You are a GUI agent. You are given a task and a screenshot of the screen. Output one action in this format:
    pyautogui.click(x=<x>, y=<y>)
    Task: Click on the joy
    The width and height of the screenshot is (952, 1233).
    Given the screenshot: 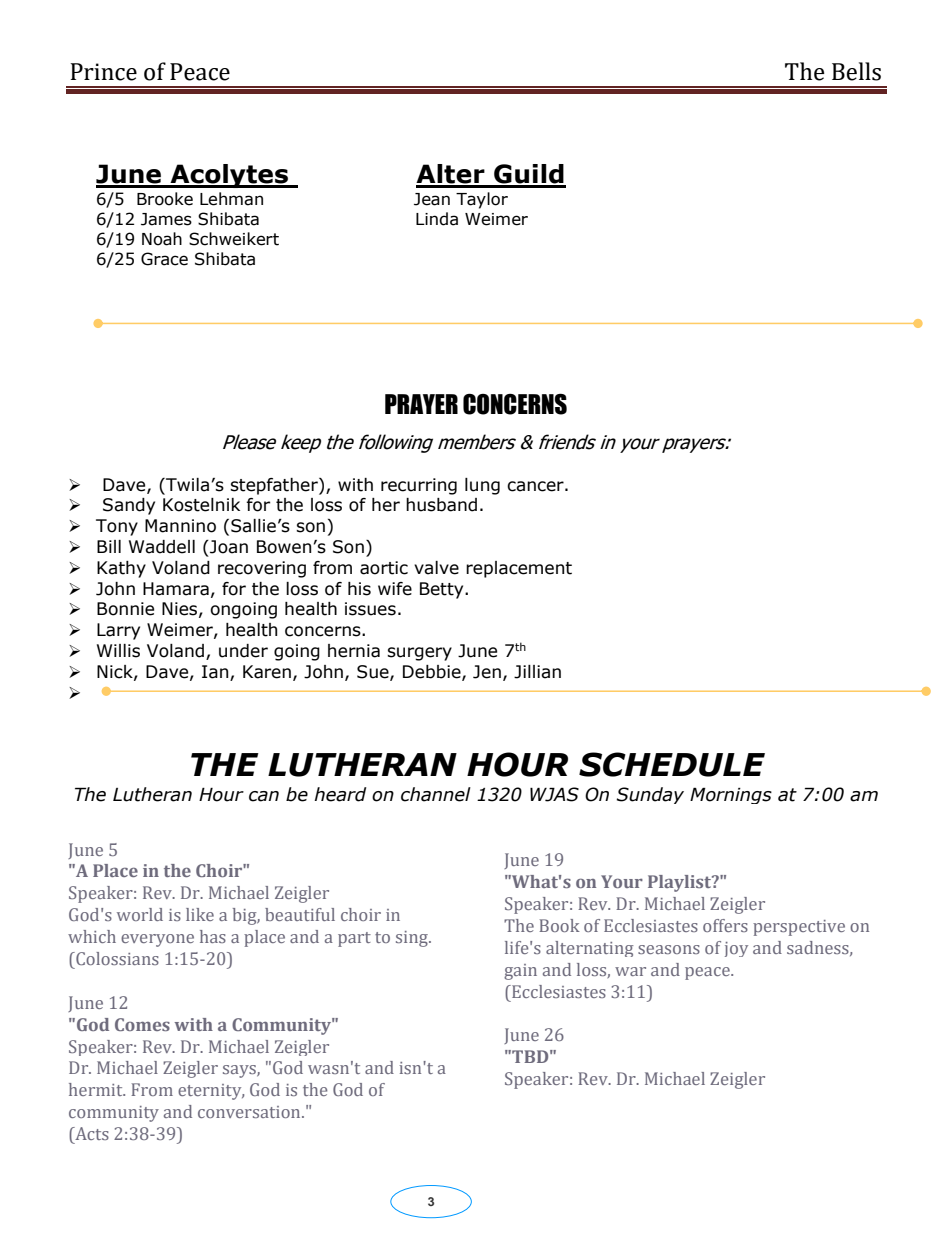 What is the action you would take?
    pyautogui.click(x=736, y=949)
